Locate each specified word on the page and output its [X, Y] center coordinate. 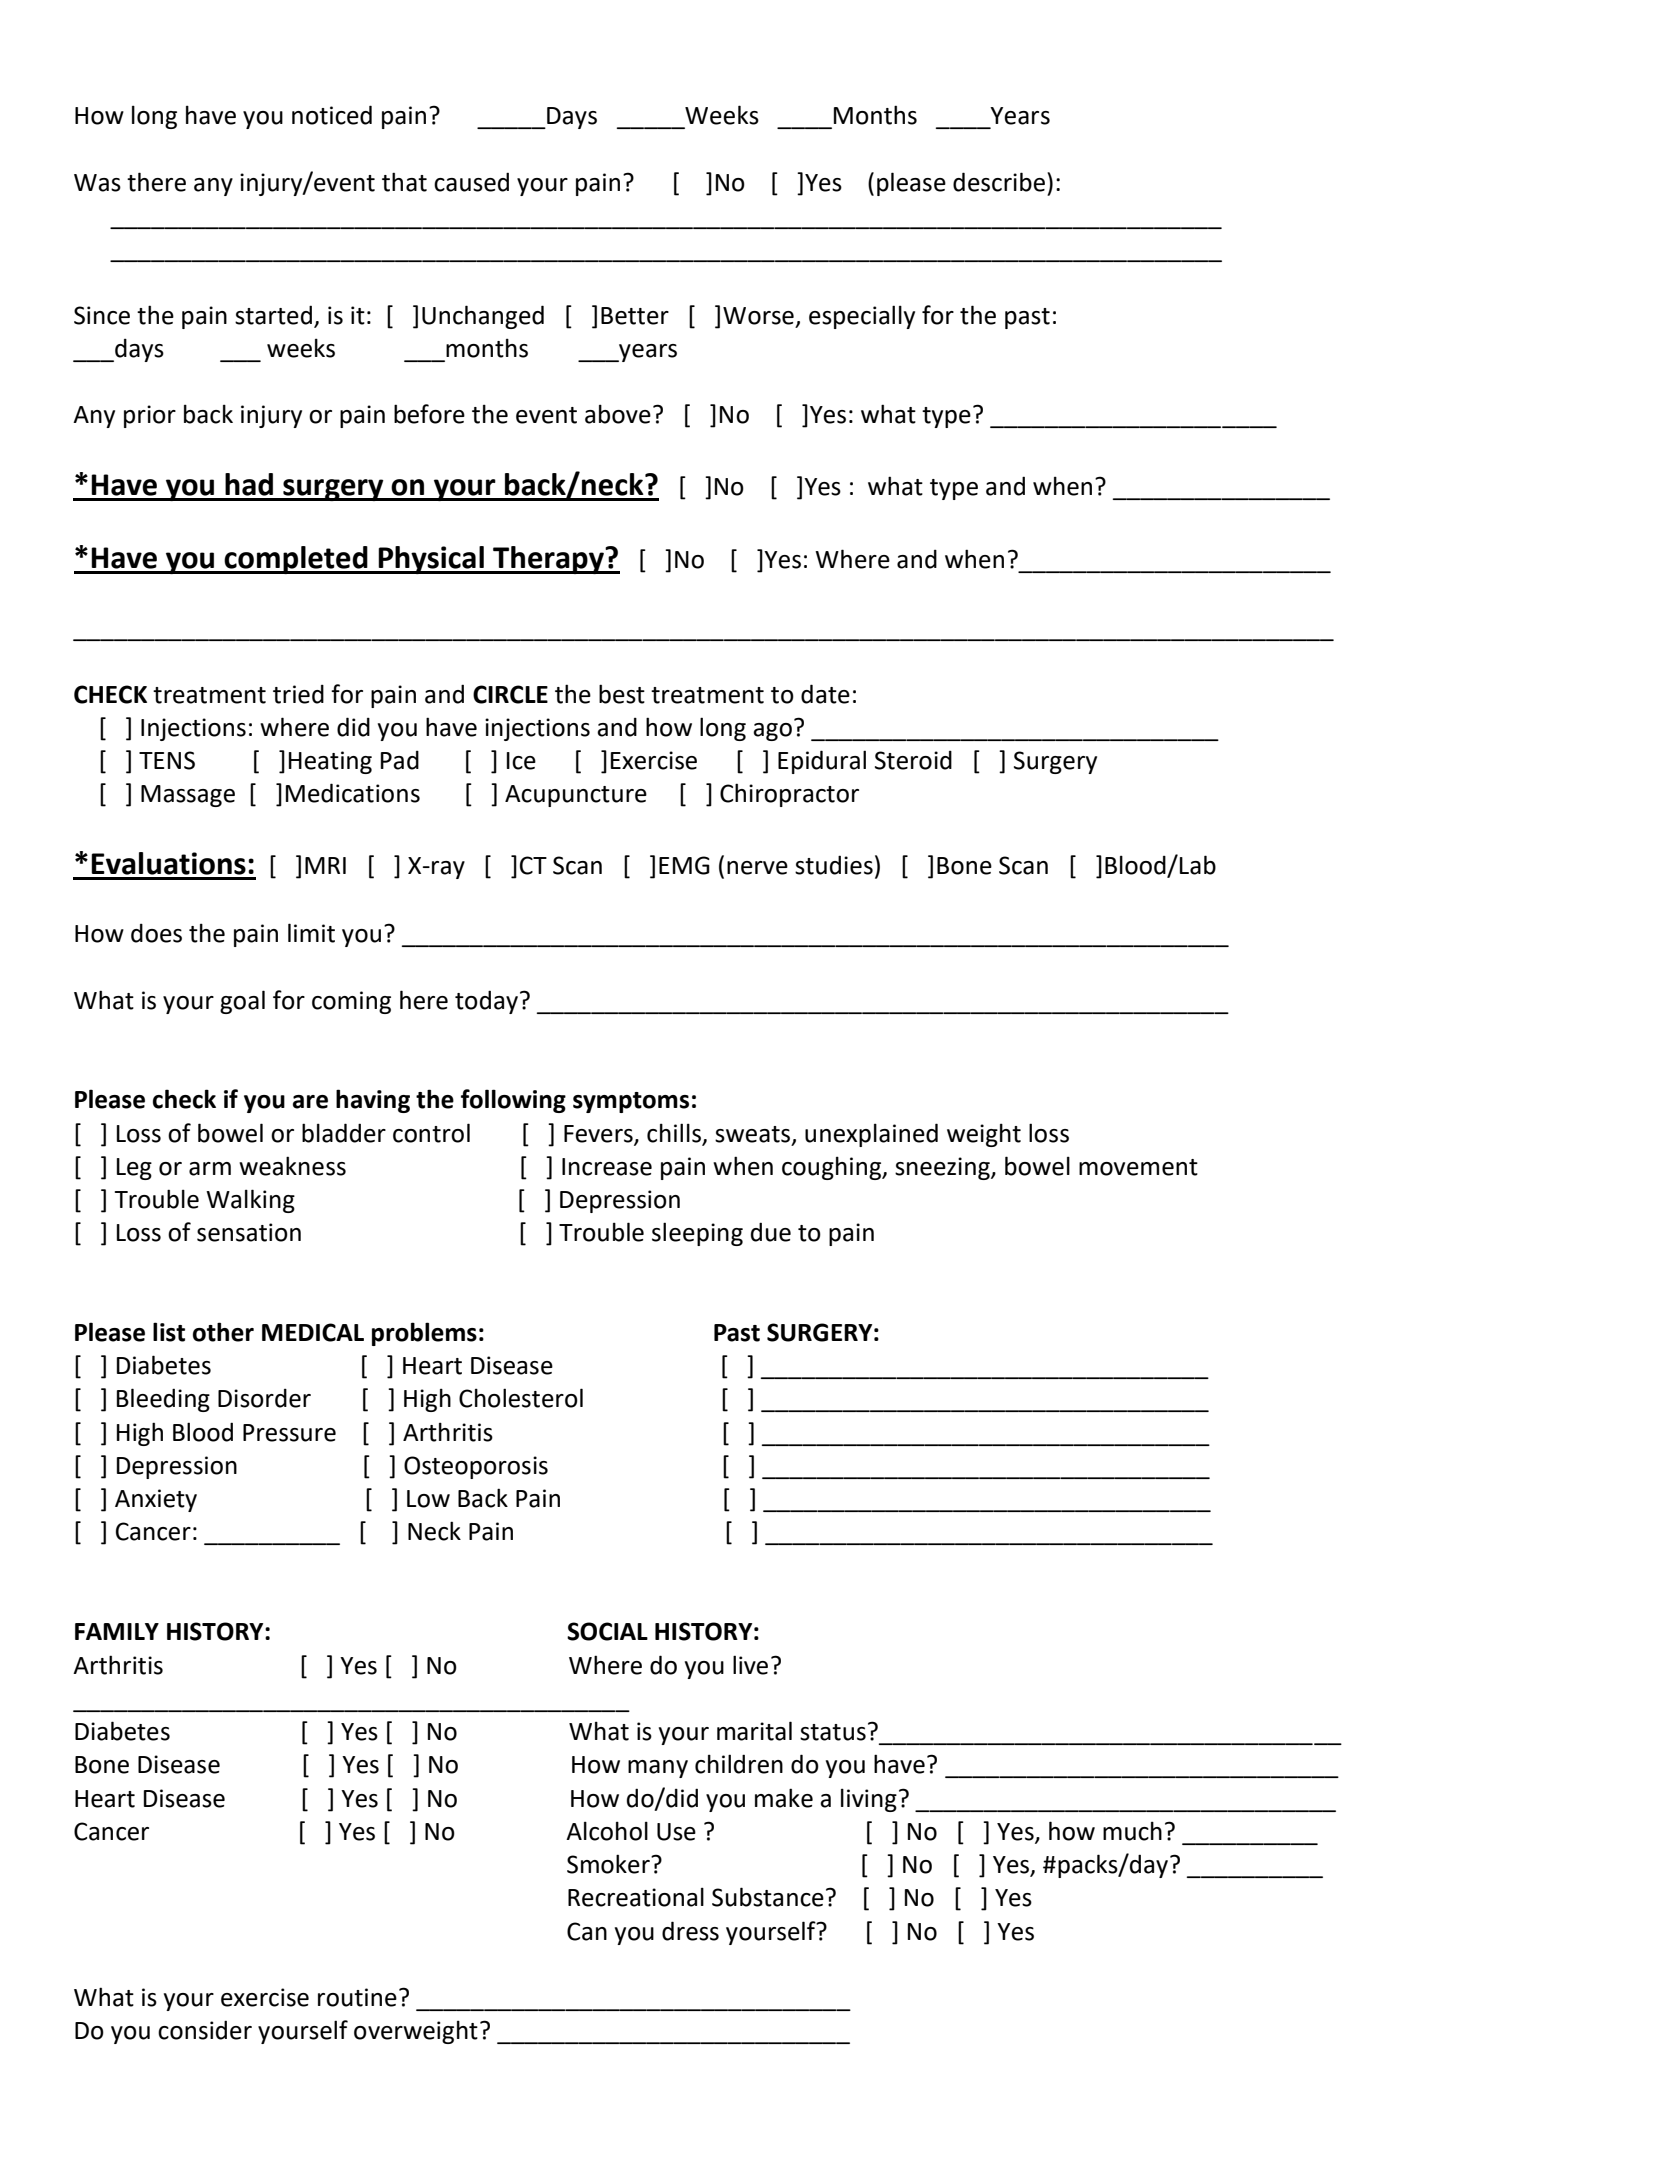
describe [999, 182]
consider [205, 2030]
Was [97, 183]
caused [471, 182]
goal [242, 1002]
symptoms [631, 1102]
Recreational [636, 1897]
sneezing [943, 1168]
